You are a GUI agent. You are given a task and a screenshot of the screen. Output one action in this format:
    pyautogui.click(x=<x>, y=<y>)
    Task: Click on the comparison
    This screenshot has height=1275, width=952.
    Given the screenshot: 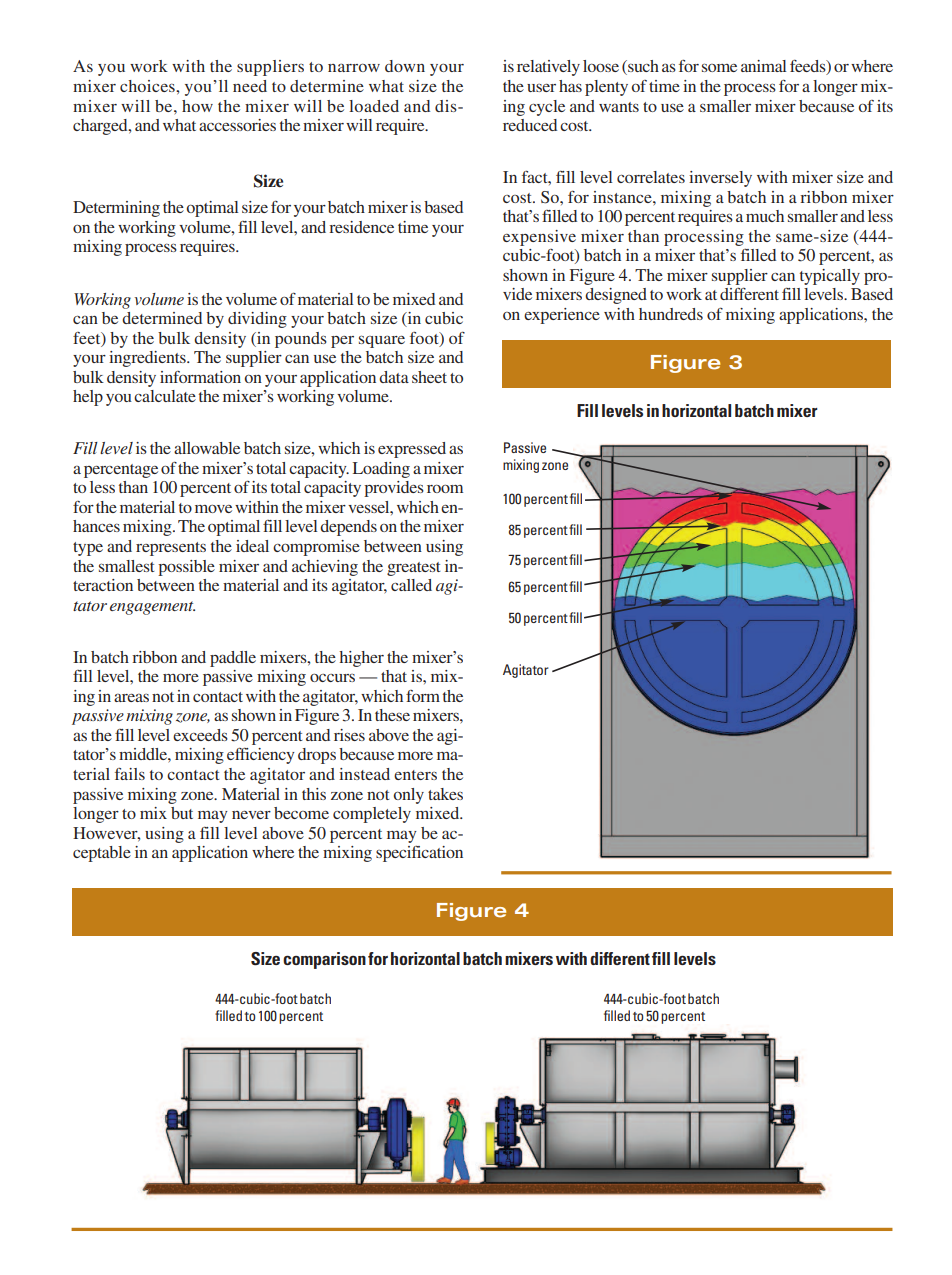 What is the action you would take?
    pyautogui.click(x=324, y=960)
